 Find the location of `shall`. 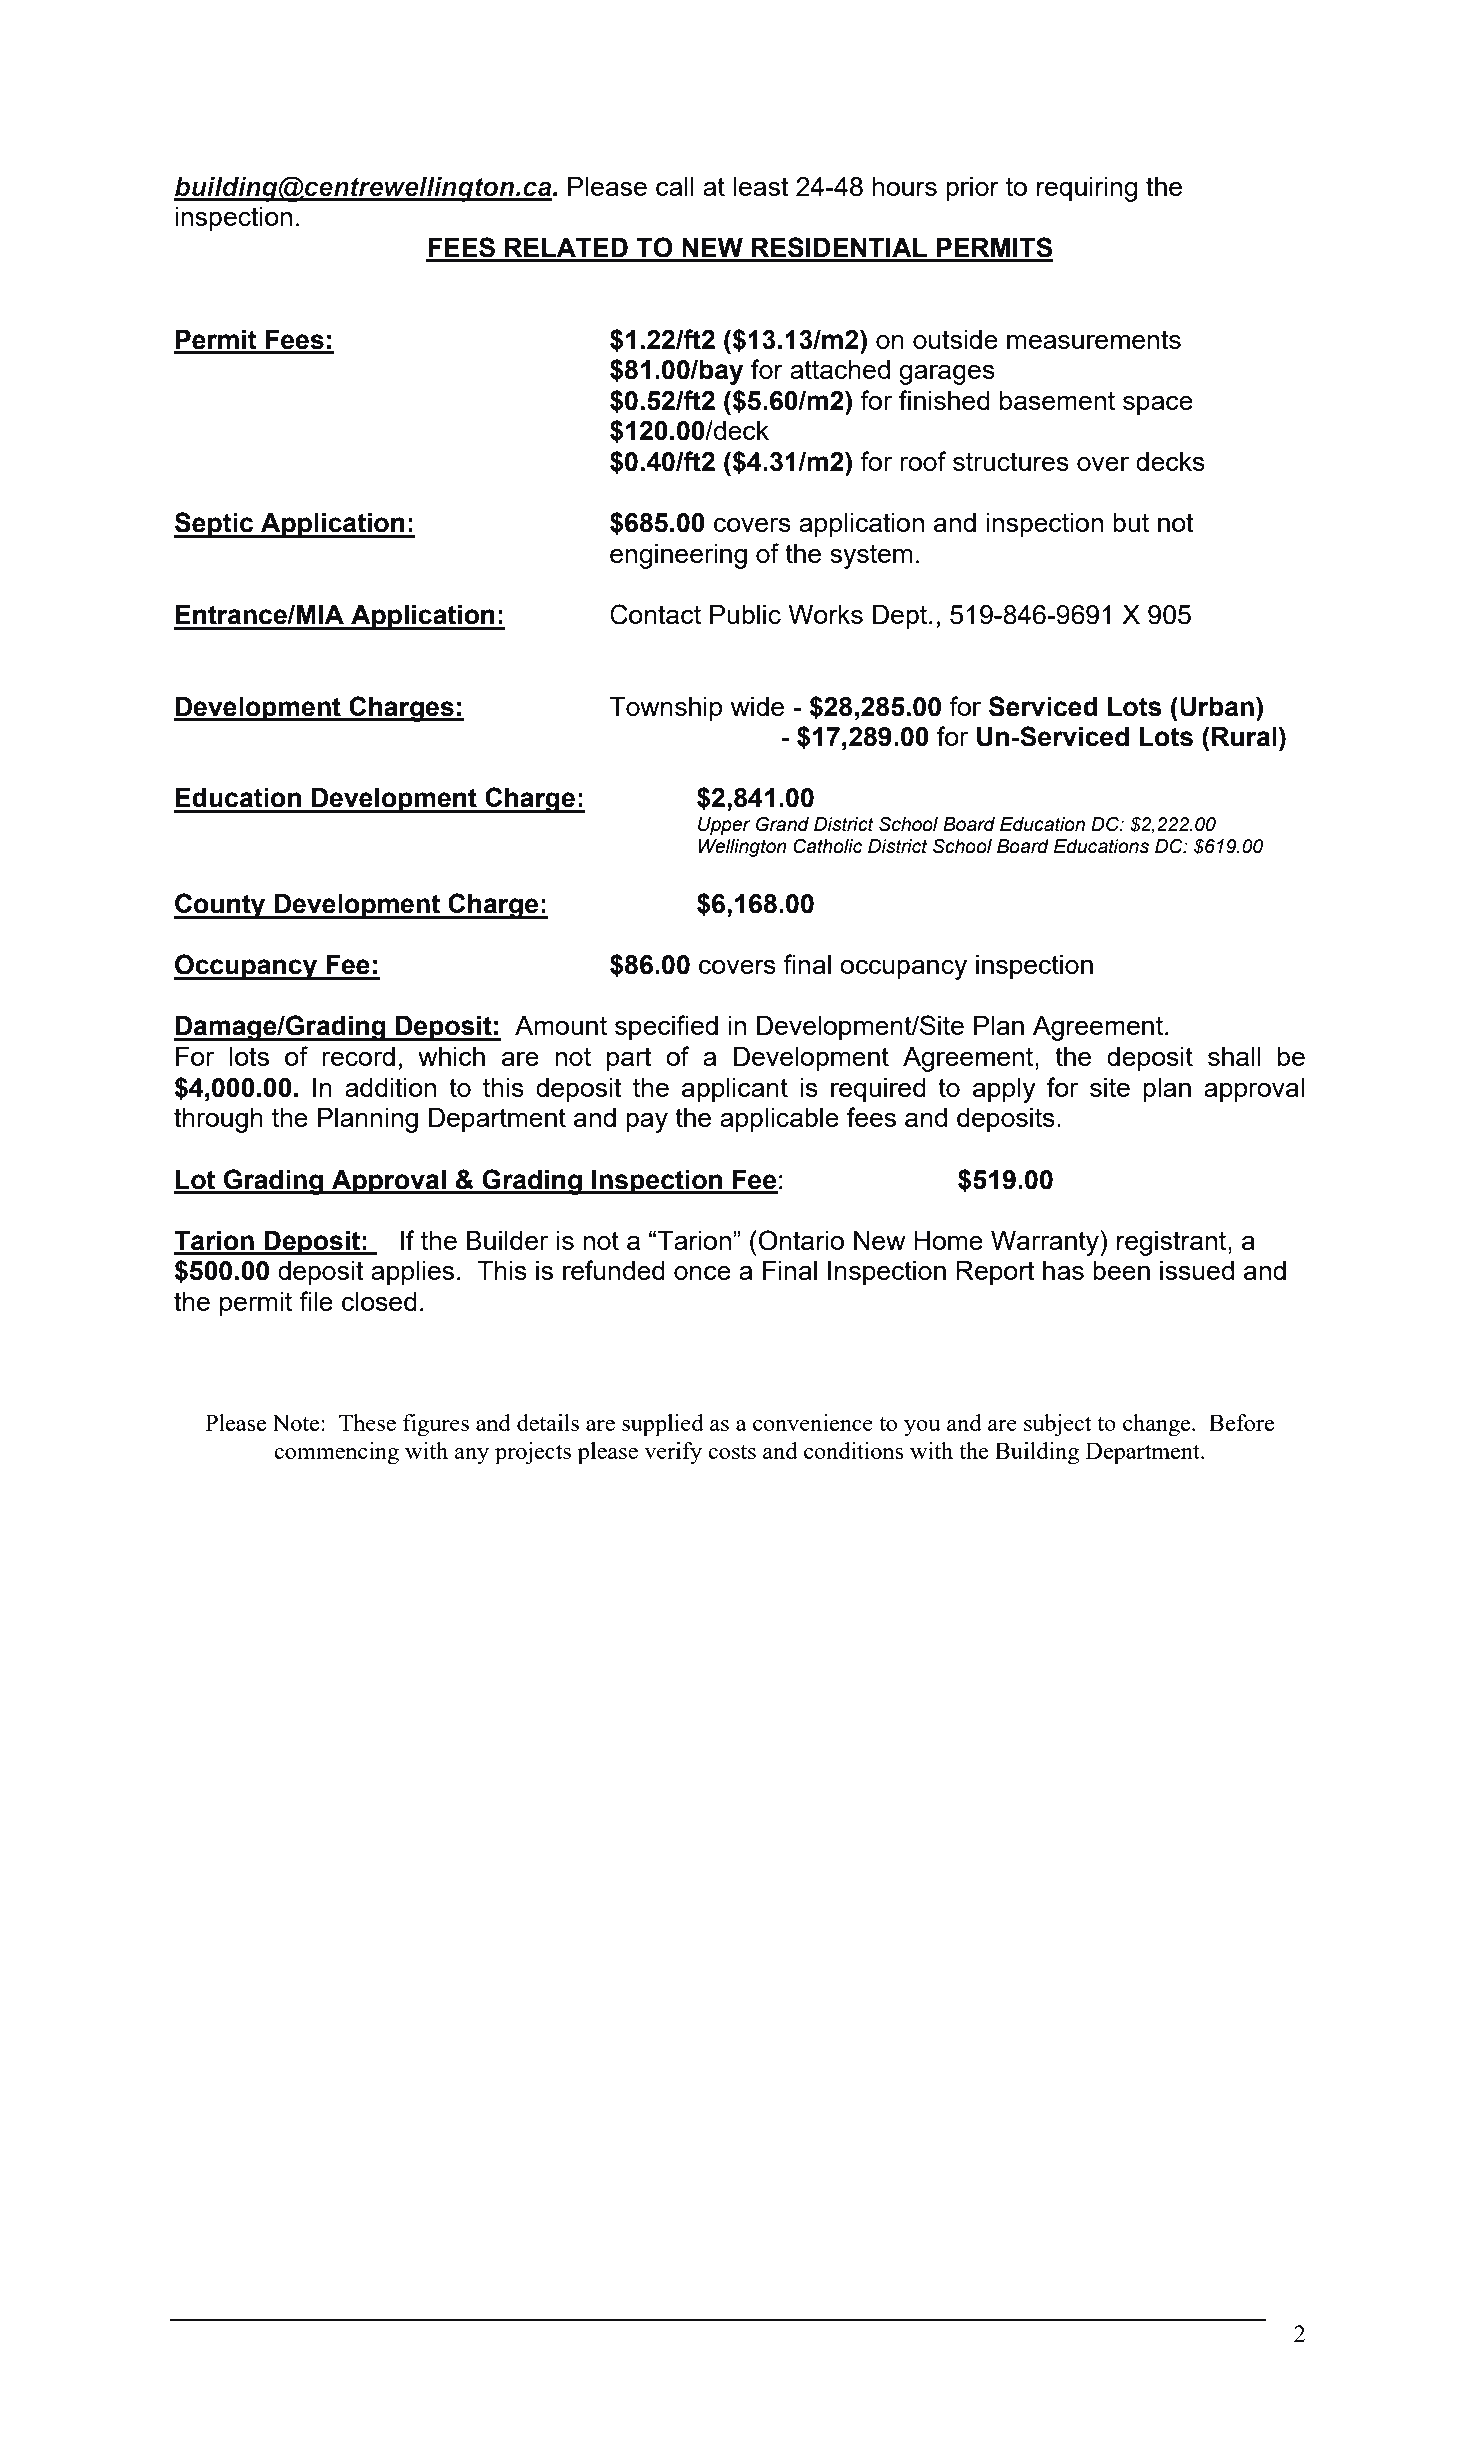

shall is located at coordinates (1234, 1056).
